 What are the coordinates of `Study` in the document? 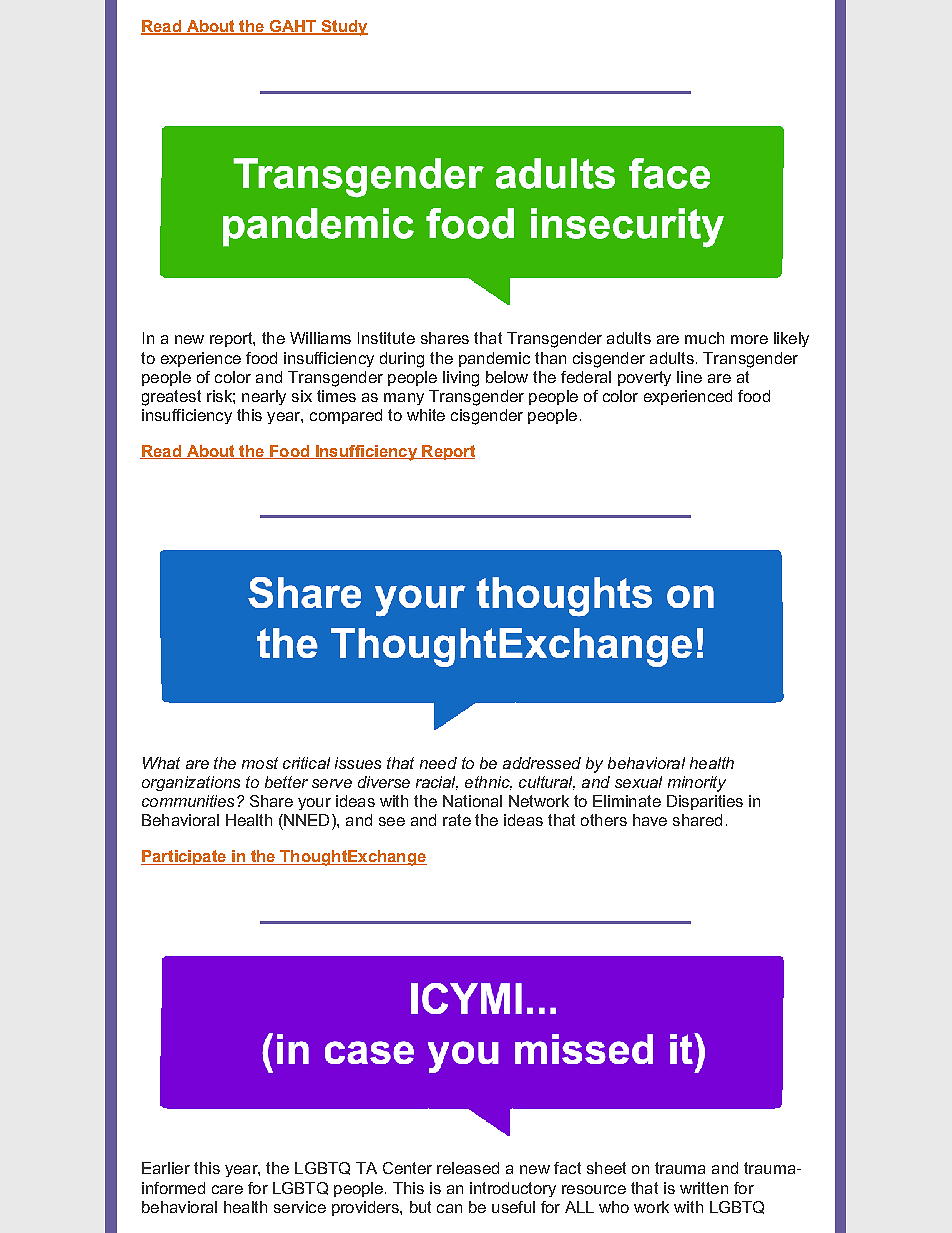 It's located at (343, 28).
